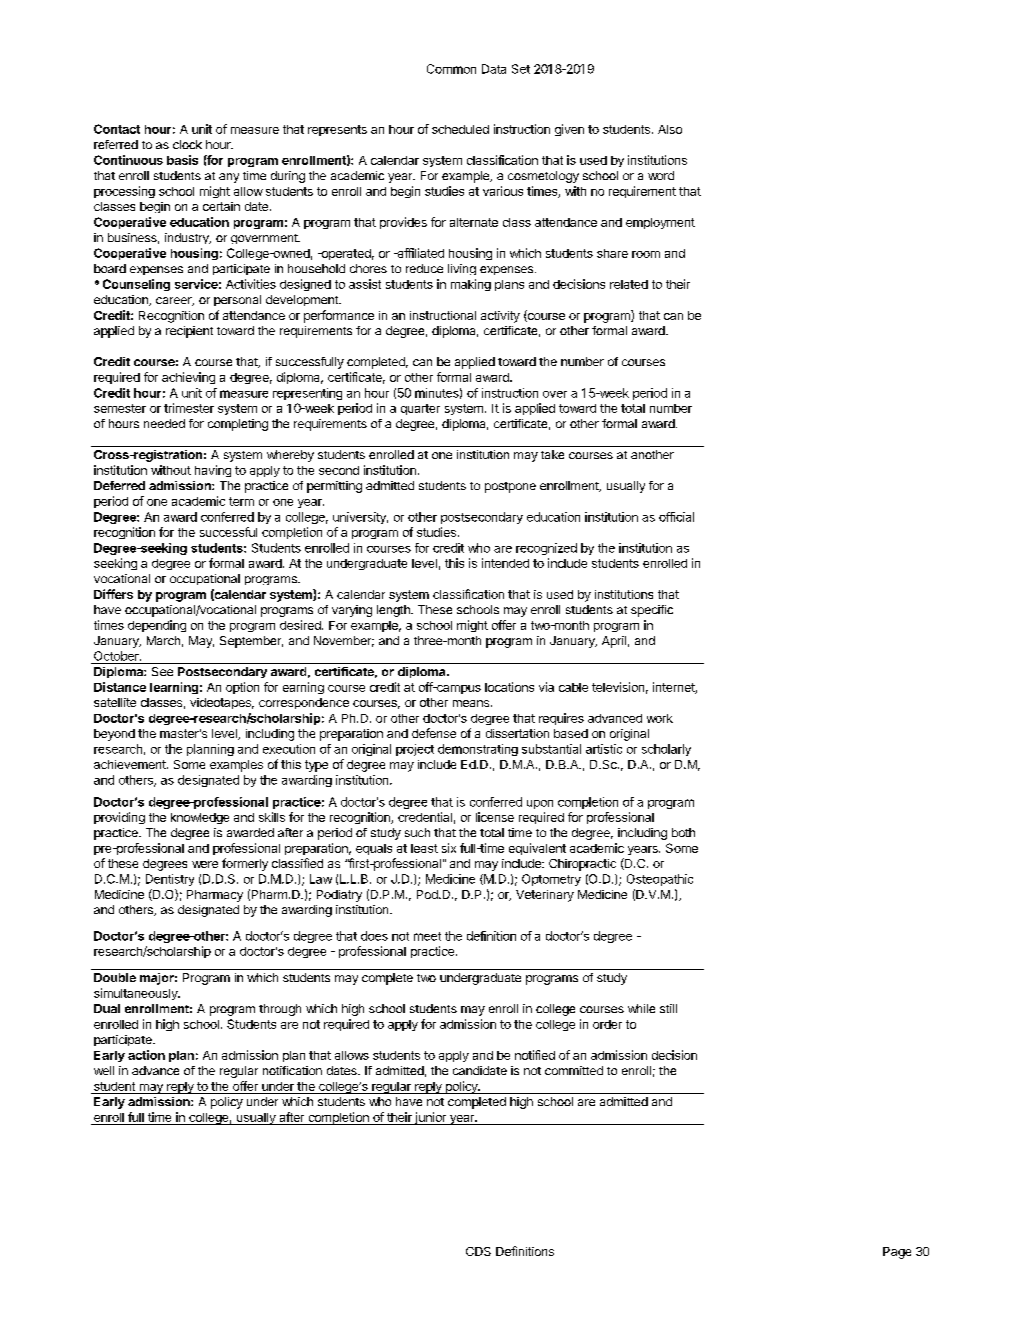 This image has width=1021, height=1322. I want to click on March, so click(163, 640).
